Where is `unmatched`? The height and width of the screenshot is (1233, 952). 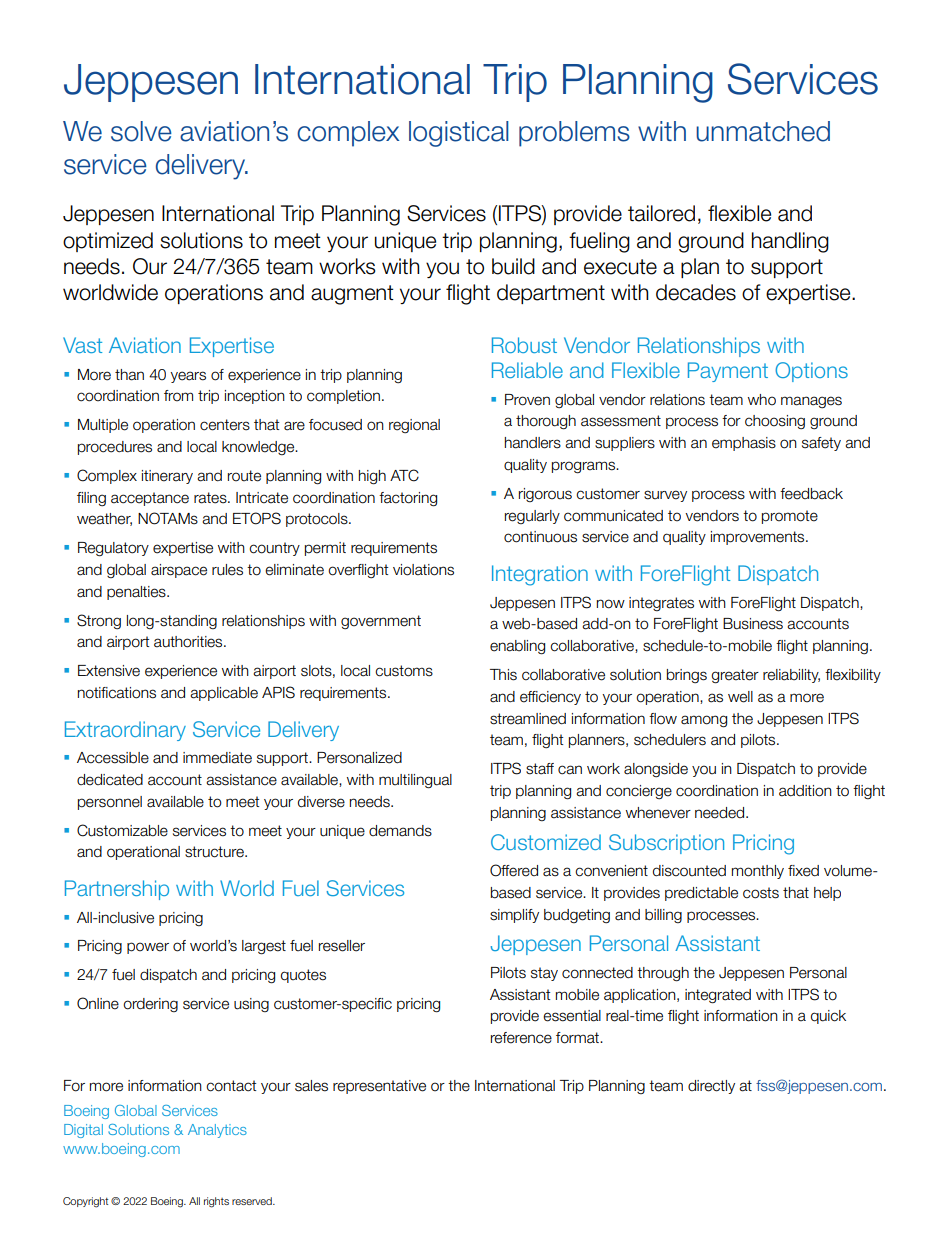 unmatched is located at coordinates (763, 131).
